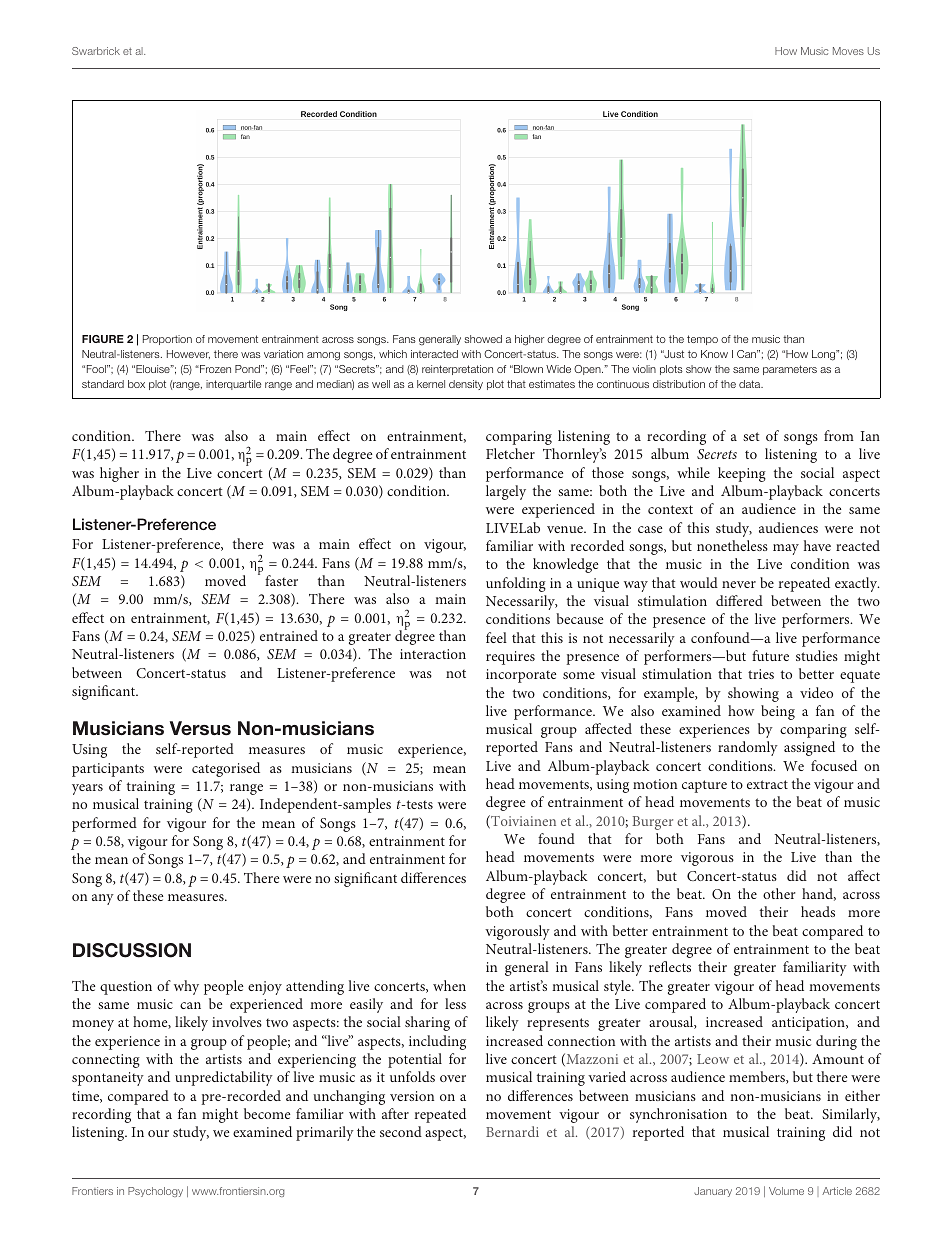 This image has height=1247, width=952. What do you see at coordinates (132, 950) in the image?
I see `DISCUSSION` at bounding box center [132, 950].
